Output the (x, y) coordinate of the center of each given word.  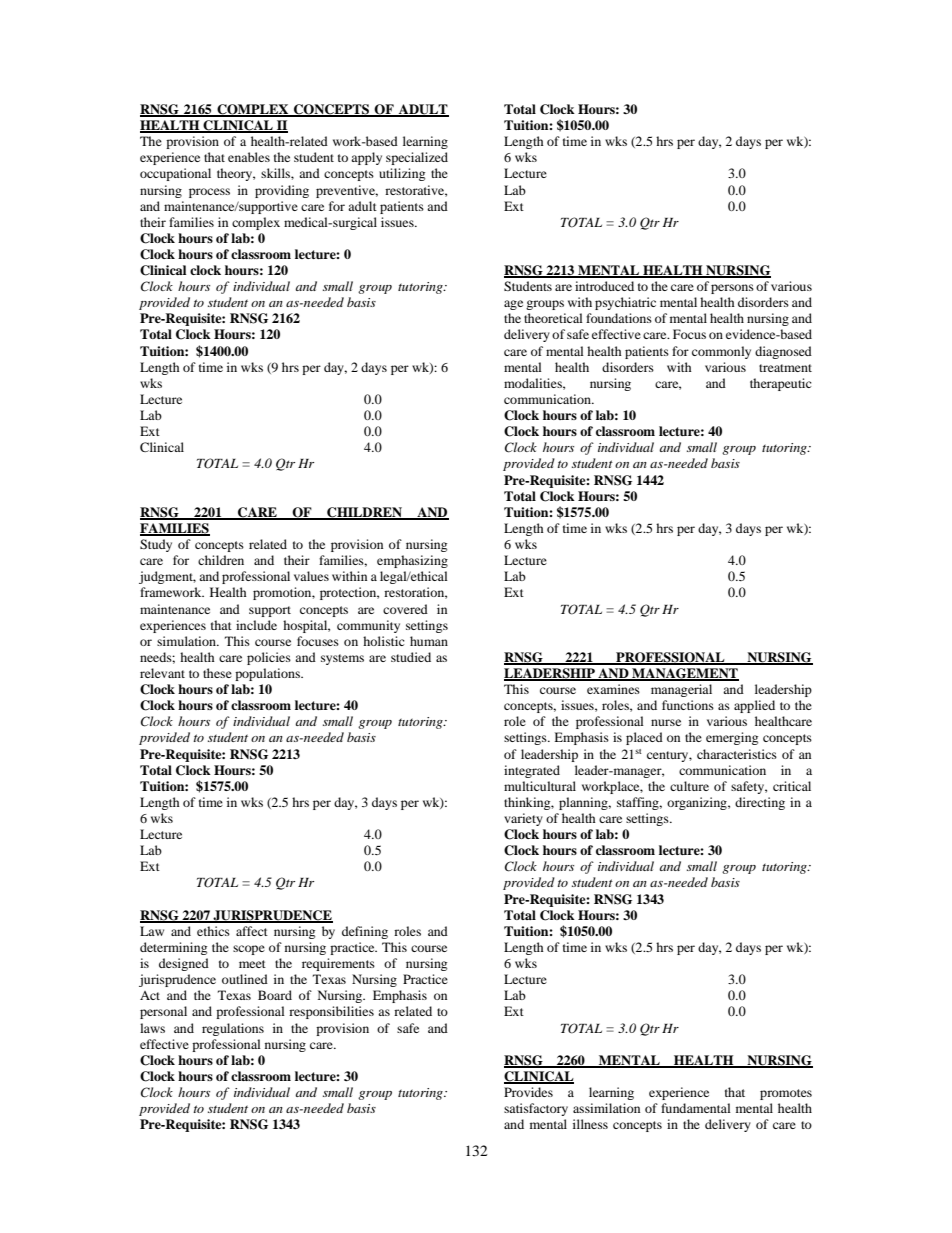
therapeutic (781, 384)
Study (156, 545)
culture (689, 786)
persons (732, 289)
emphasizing (412, 561)
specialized (417, 158)
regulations (233, 1029)
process (209, 193)
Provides (528, 1092)
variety (523, 819)
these (217, 673)
